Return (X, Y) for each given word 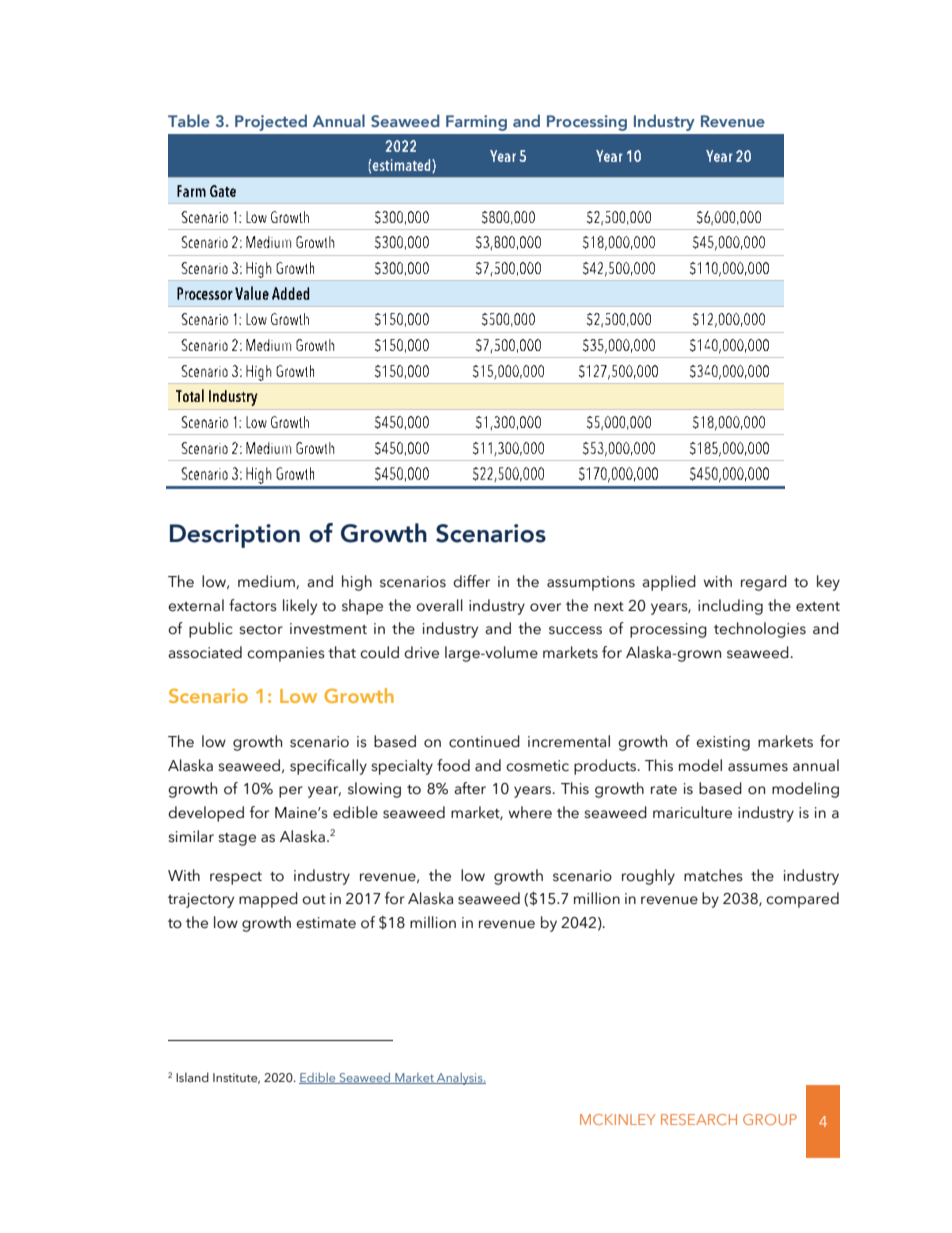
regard (764, 583)
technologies (760, 630)
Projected (271, 122)
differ (471, 581)
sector (261, 630)
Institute (236, 1078)
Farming (476, 123)
